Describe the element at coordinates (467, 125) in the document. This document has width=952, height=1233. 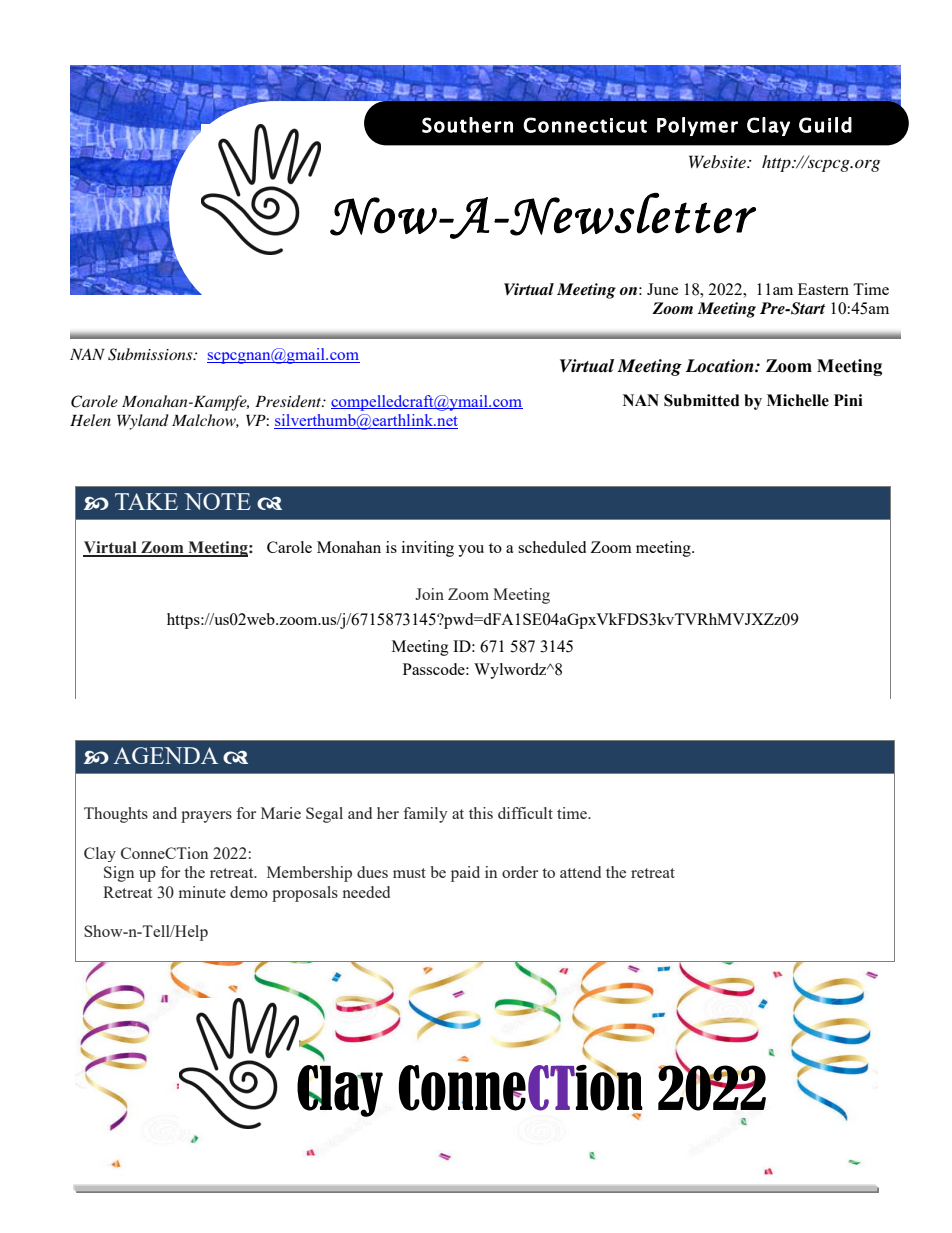
I see `Southern` at that location.
